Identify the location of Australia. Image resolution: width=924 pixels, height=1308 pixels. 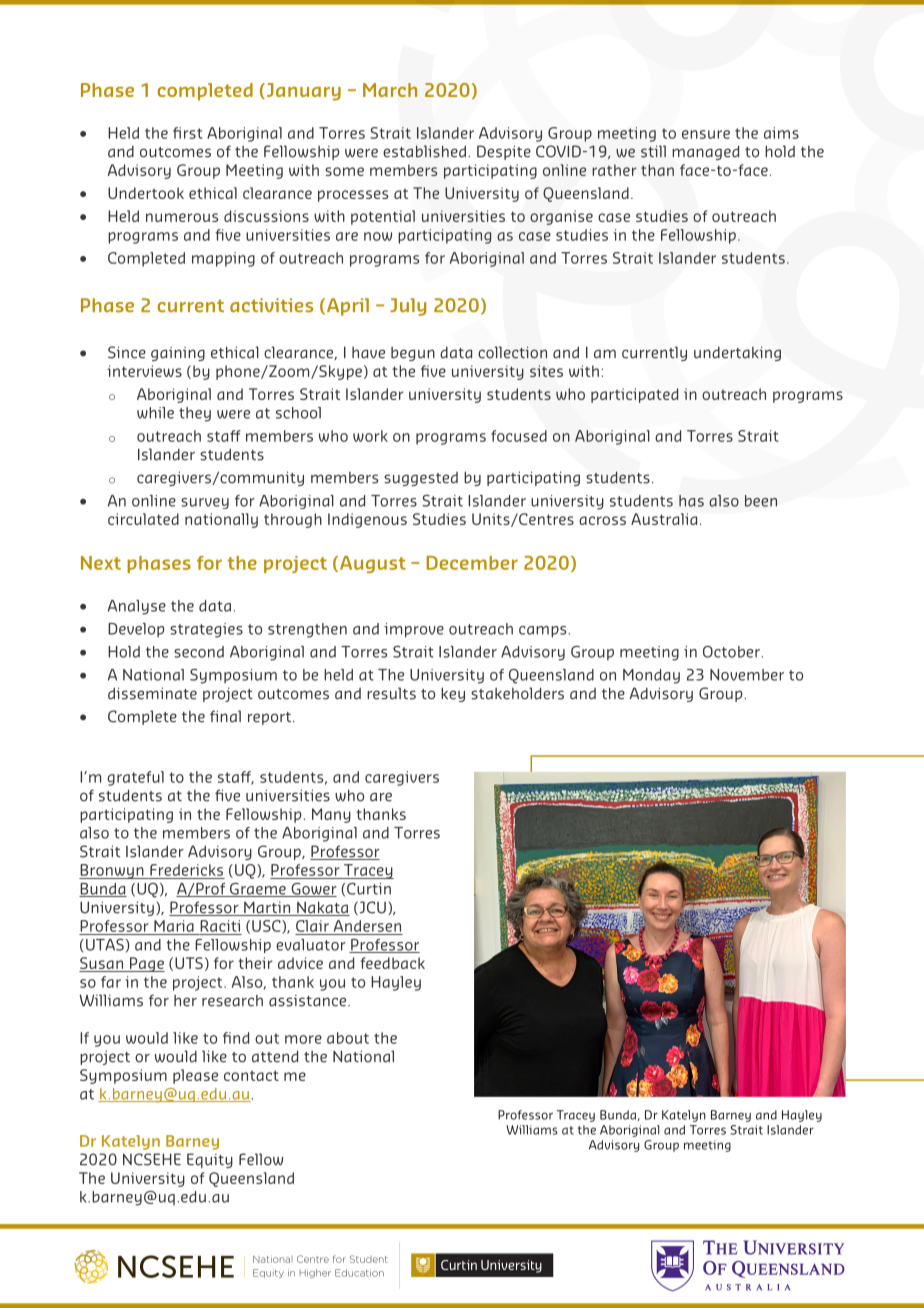
(664, 519).
